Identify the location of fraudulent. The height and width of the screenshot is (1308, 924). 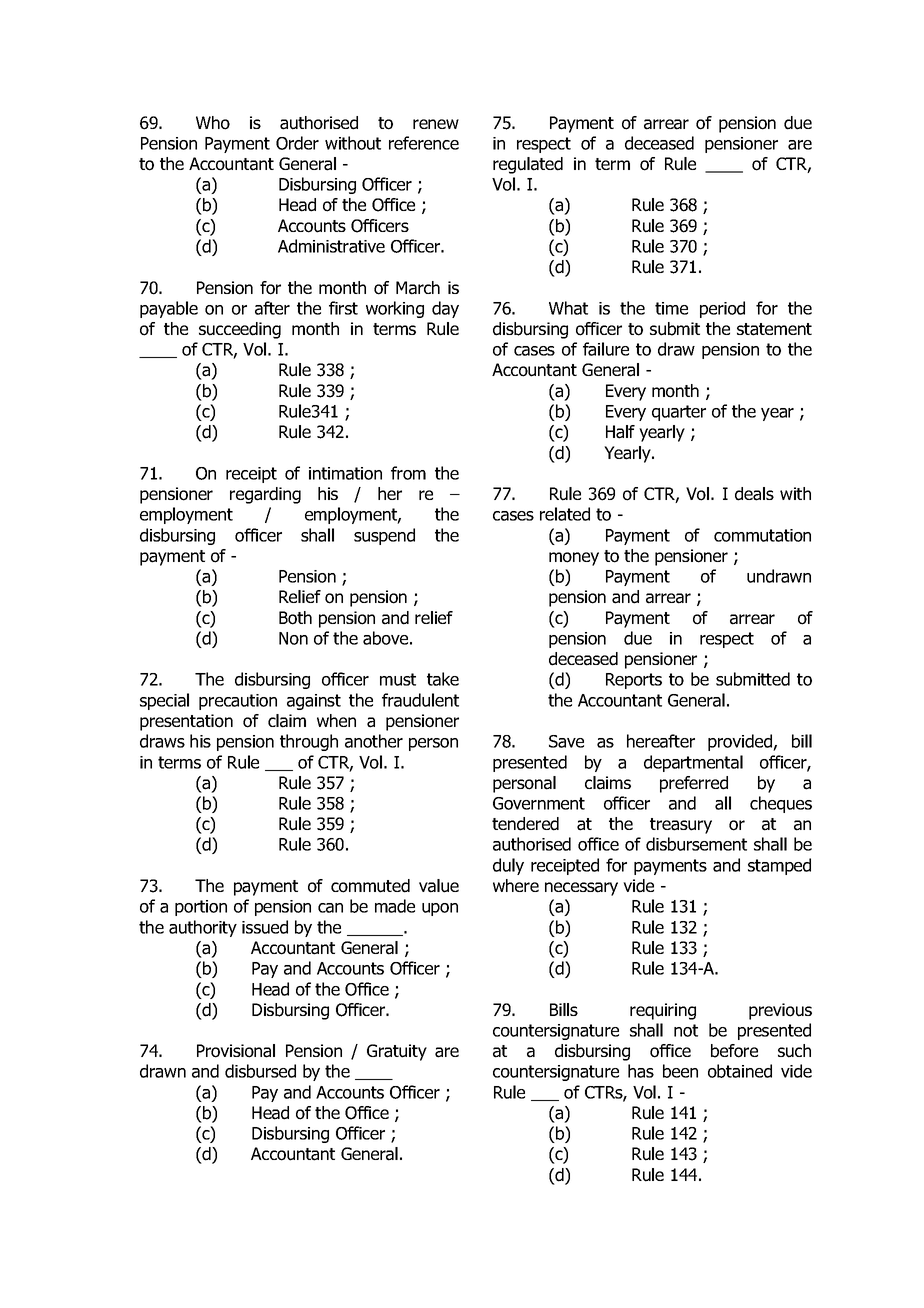
(420, 700).
